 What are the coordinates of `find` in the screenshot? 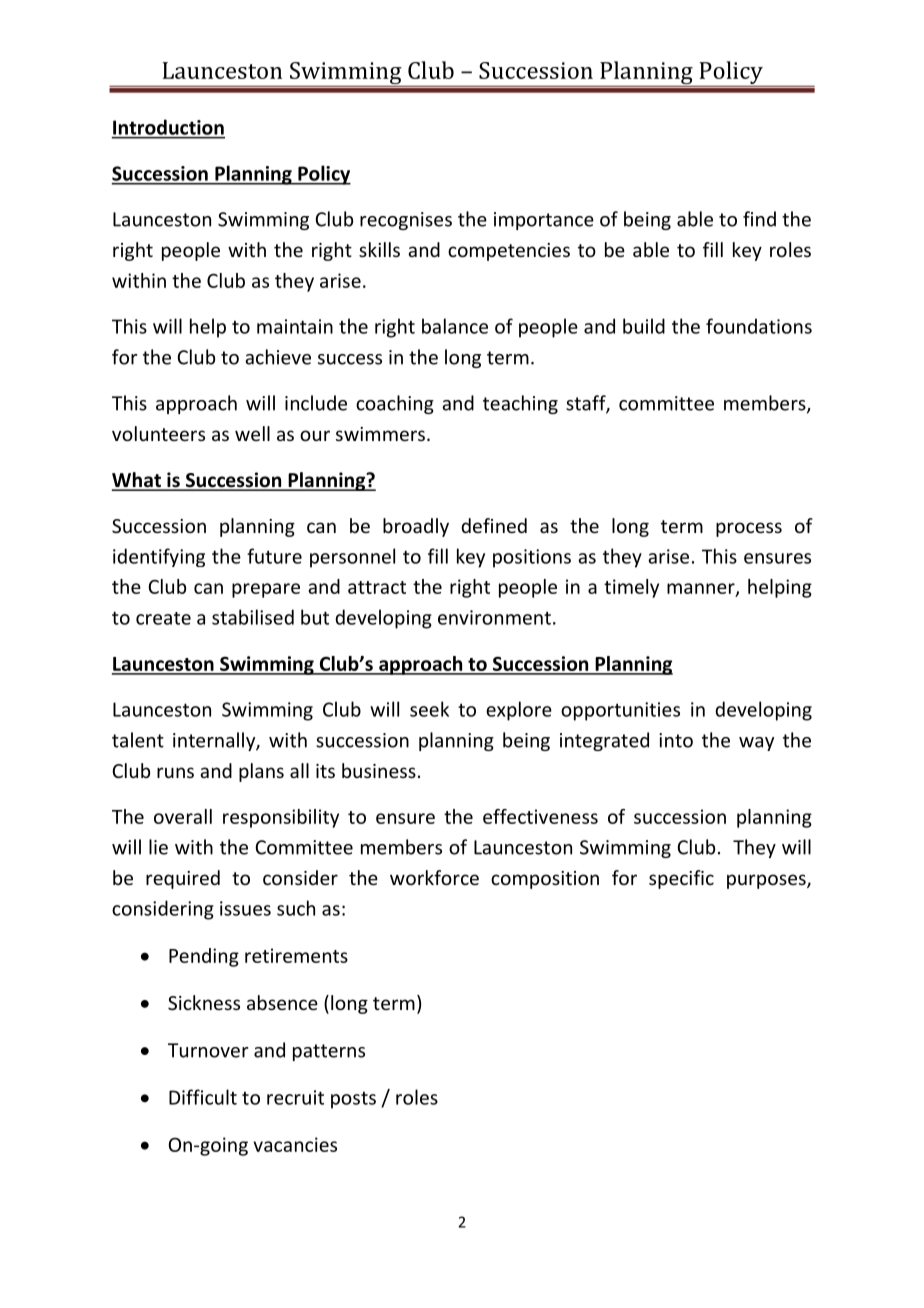 It's located at (759, 219).
